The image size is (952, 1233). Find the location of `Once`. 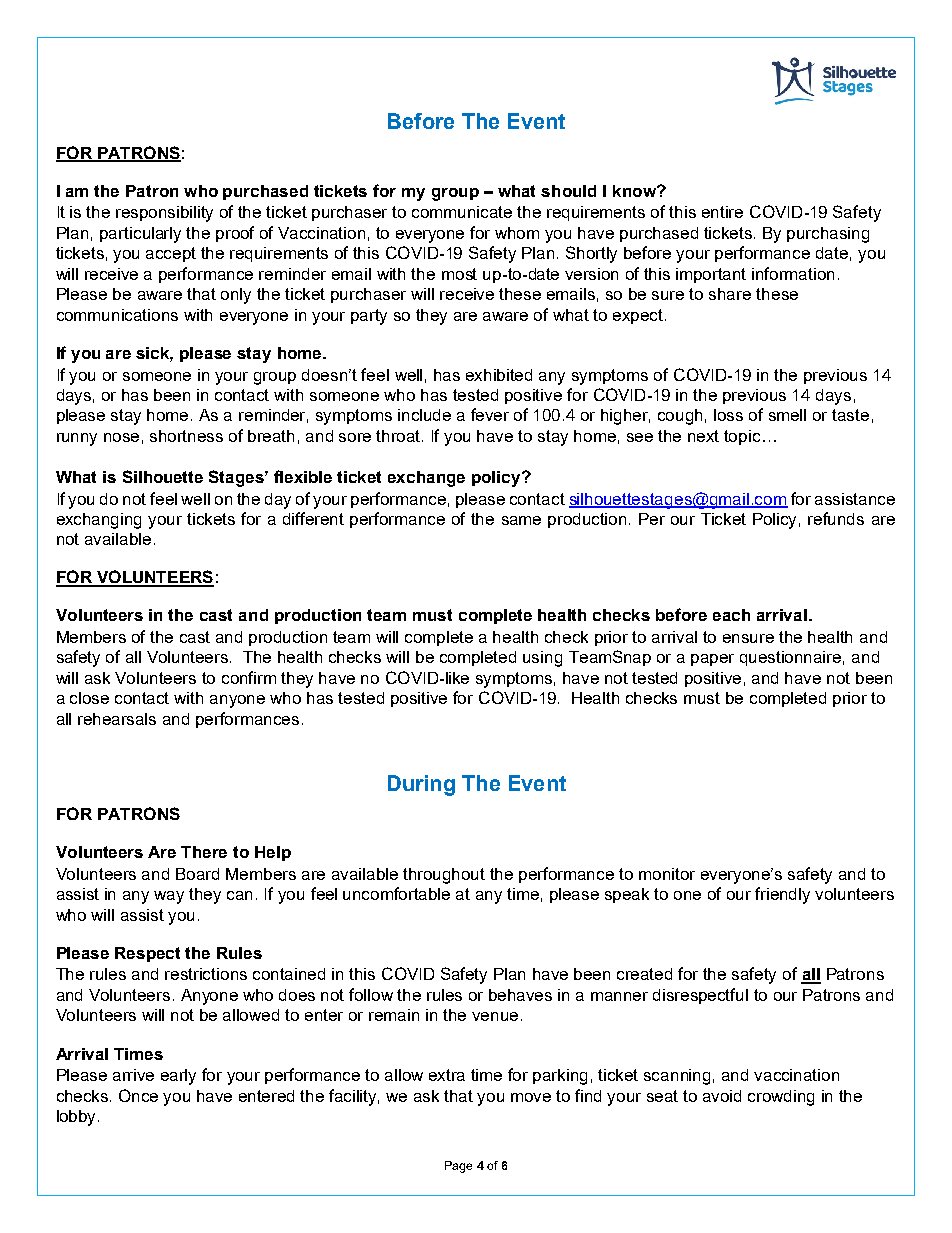

Once is located at coordinates (138, 1095).
